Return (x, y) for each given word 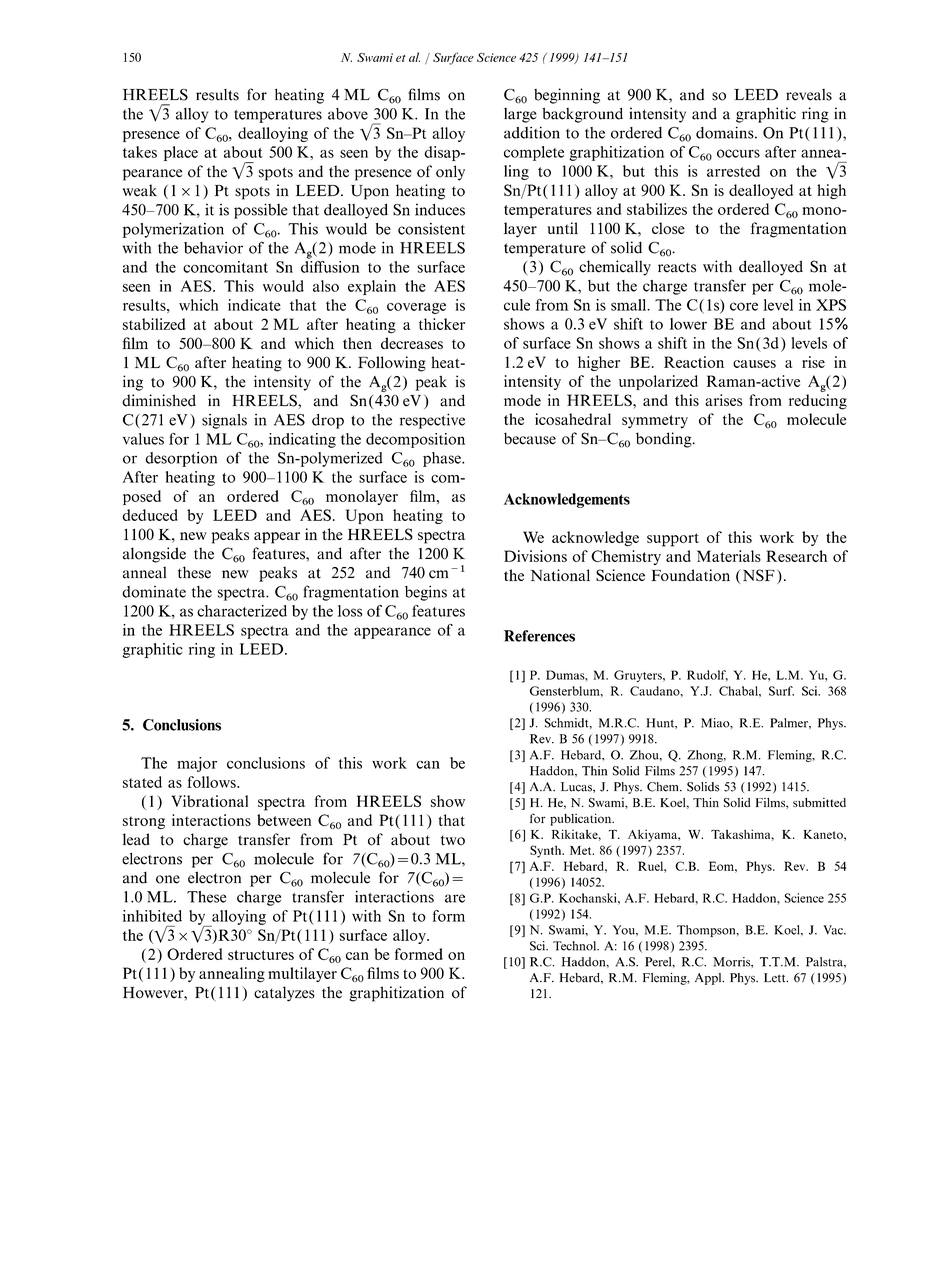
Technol (576, 946)
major (197, 764)
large (520, 115)
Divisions (535, 556)
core (744, 306)
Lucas (577, 787)
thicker (442, 324)
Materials (729, 556)
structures (261, 955)
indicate (254, 305)
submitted (819, 802)
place (181, 153)
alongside (154, 555)
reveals (809, 95)
